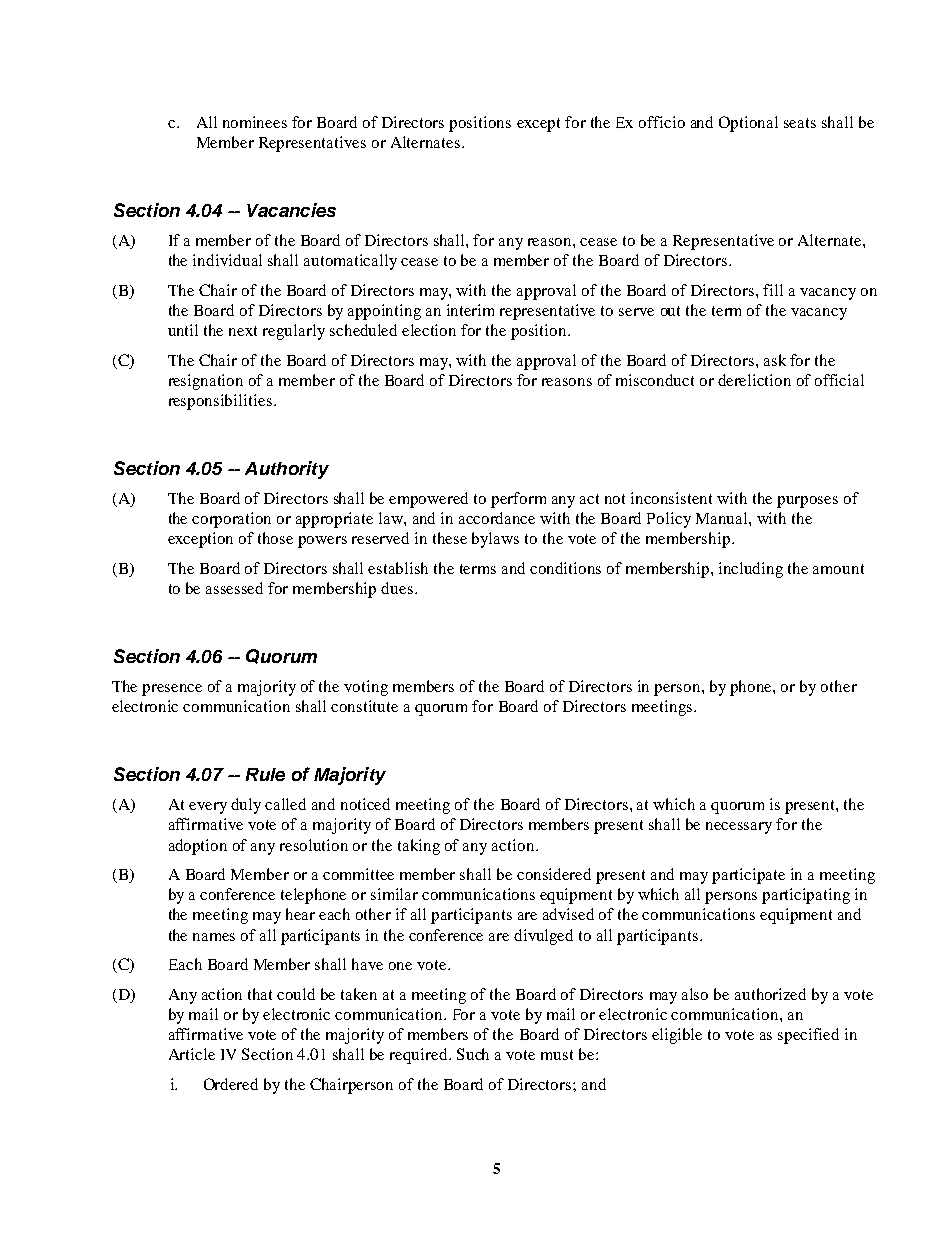 This page has height=1233, width=952. I want to click on Ordered, so click(231, 1084).
